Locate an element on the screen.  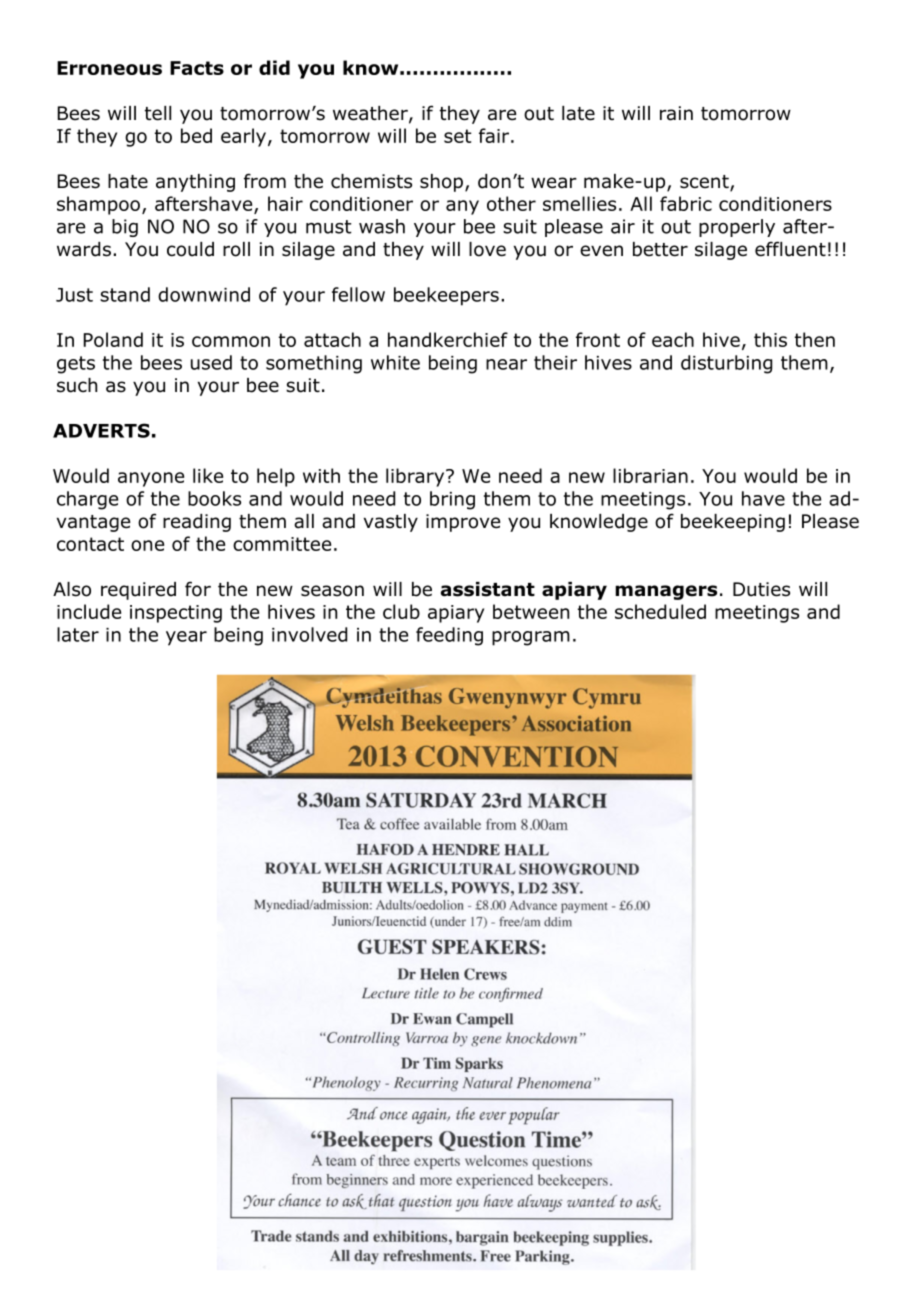
inspecting is located at coordinates (176, 614).
